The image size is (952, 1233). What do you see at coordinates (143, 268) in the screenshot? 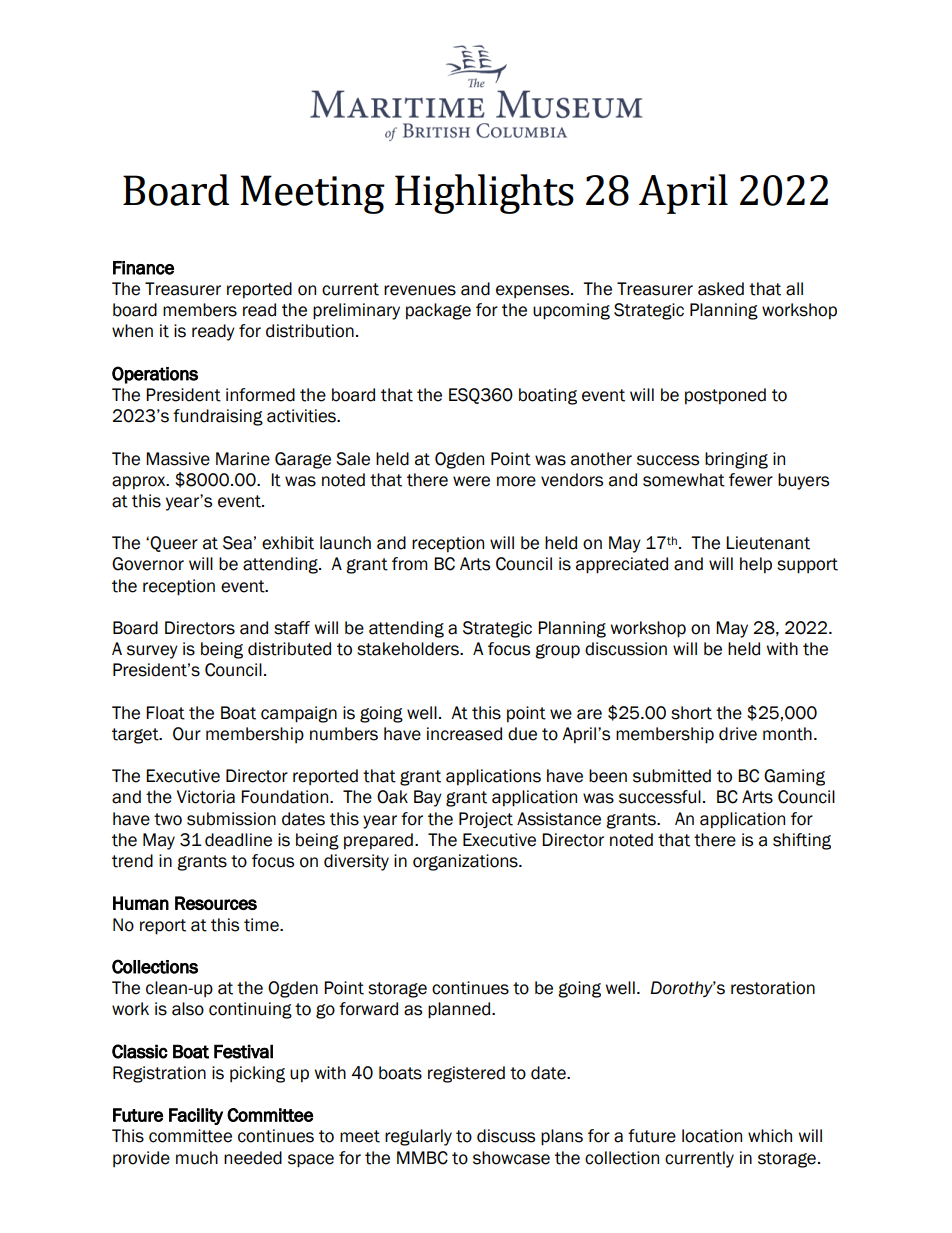
I see `Finance` at bounding box center [143, 268].
